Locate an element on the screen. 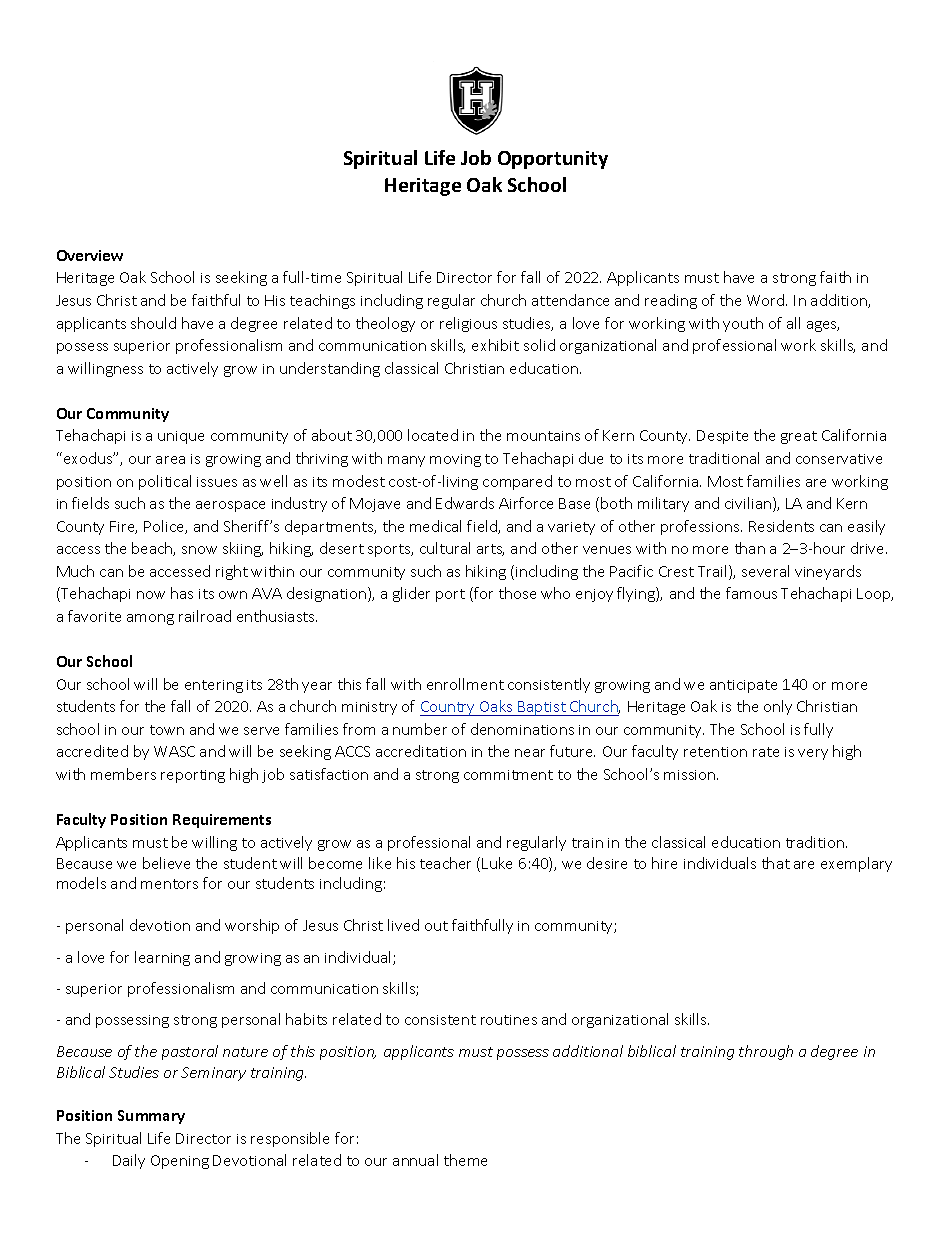 This screenshot has height=1233, width=952. religious is located at coordinates (468, 324).
